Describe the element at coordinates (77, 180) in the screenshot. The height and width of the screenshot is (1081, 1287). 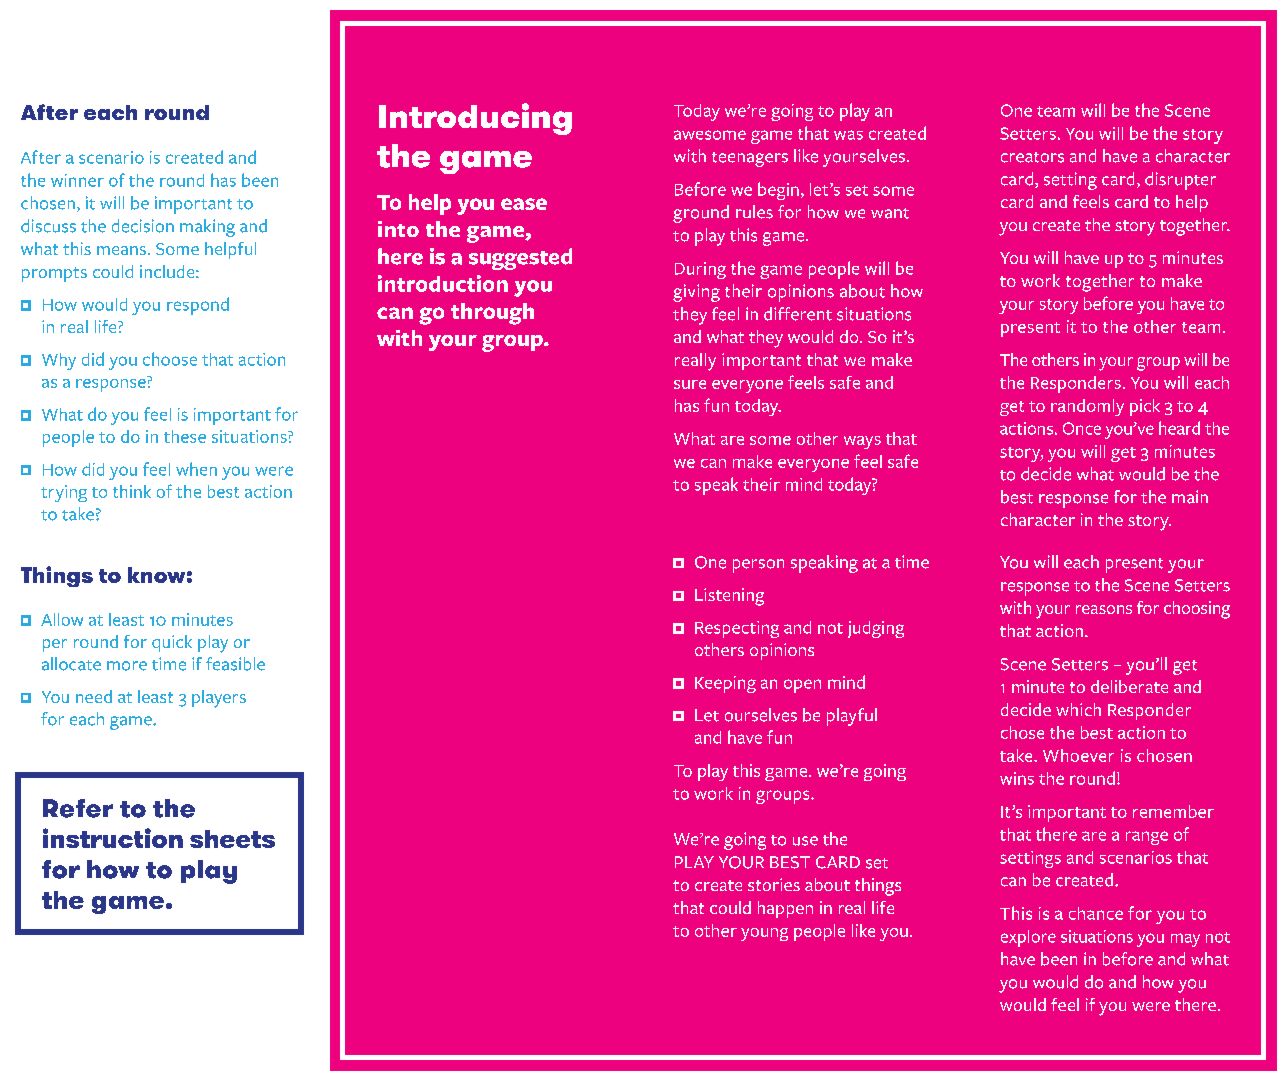
I see `winner` at that location.
